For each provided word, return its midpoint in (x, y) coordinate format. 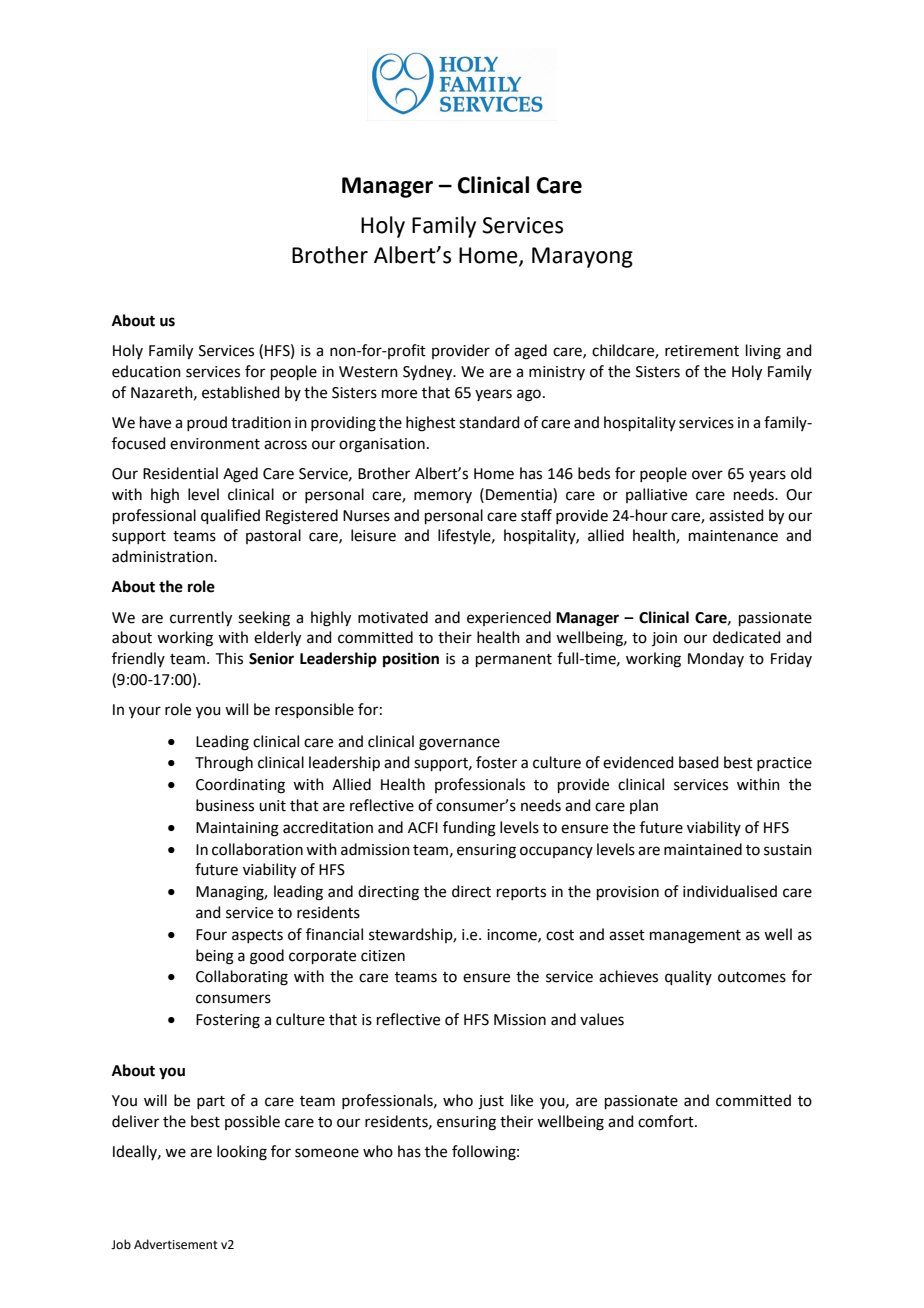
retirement (702, 351)
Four (211, 935)
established (241, 392)
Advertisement (176, 1244)
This (229, 658)
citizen (383, 956)
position (411, 660)
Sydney (429, 373)
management (695, 937)
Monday (716, 659)
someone (327, 1153)
